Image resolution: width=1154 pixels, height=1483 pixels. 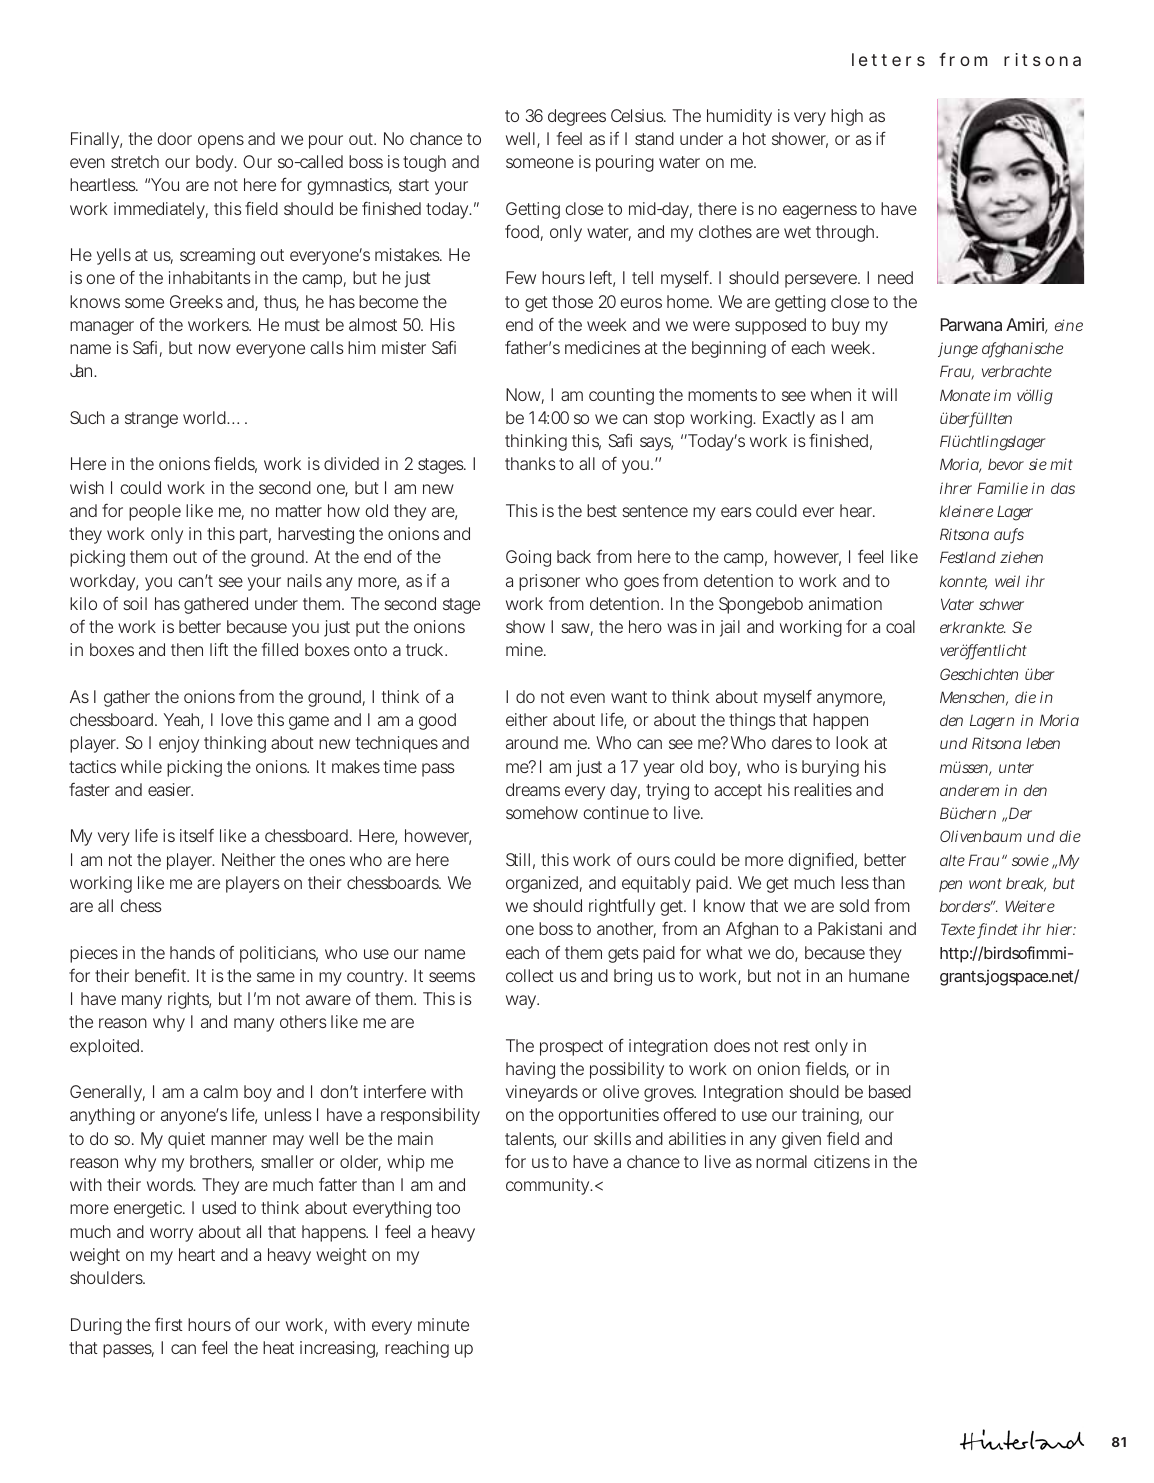 What do you see at coordinates (189, 1000) in the image?
I see `rights` at bounding box center [189, 1000].
